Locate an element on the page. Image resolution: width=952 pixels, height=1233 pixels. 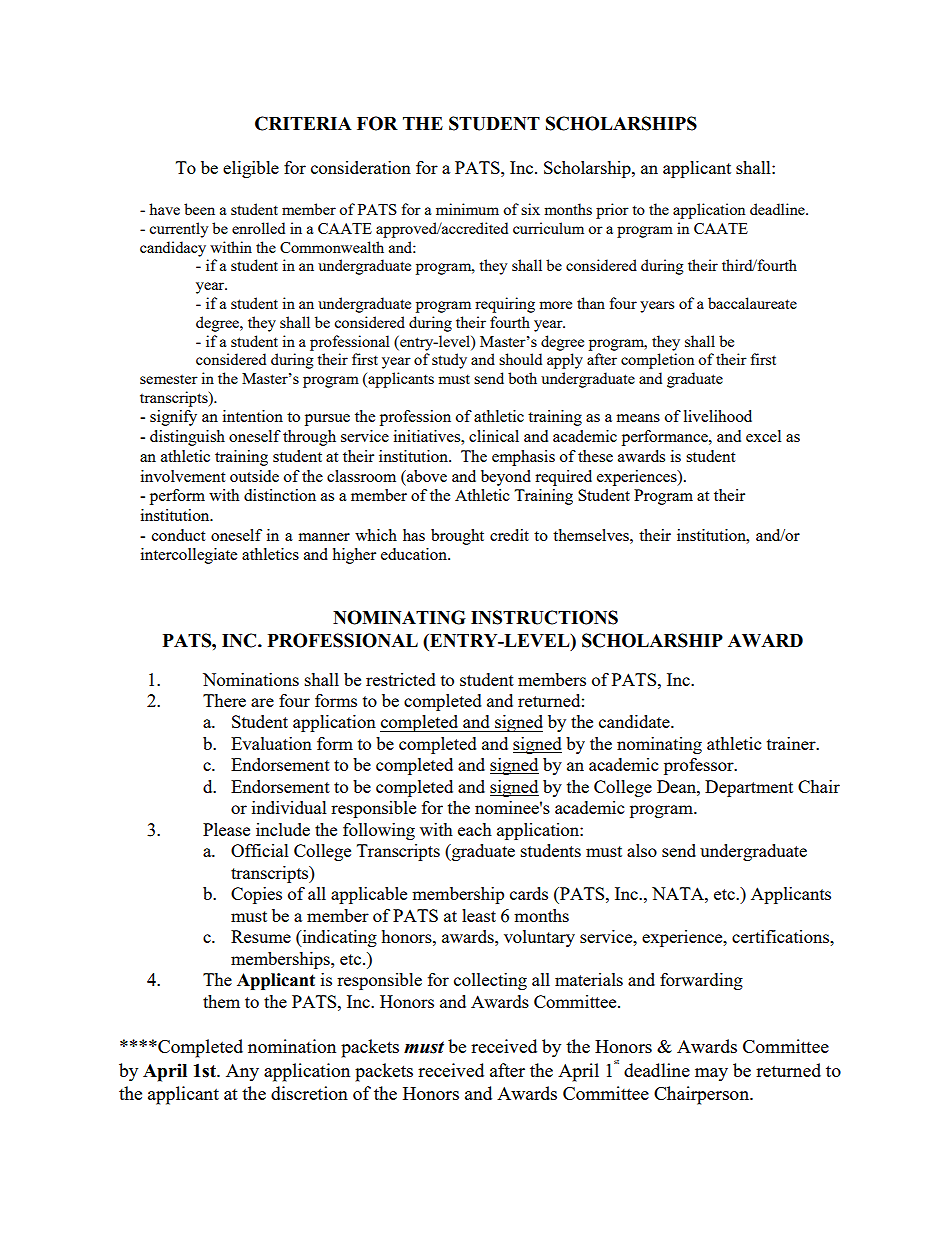
intention is located at coordinates (253, 416).
